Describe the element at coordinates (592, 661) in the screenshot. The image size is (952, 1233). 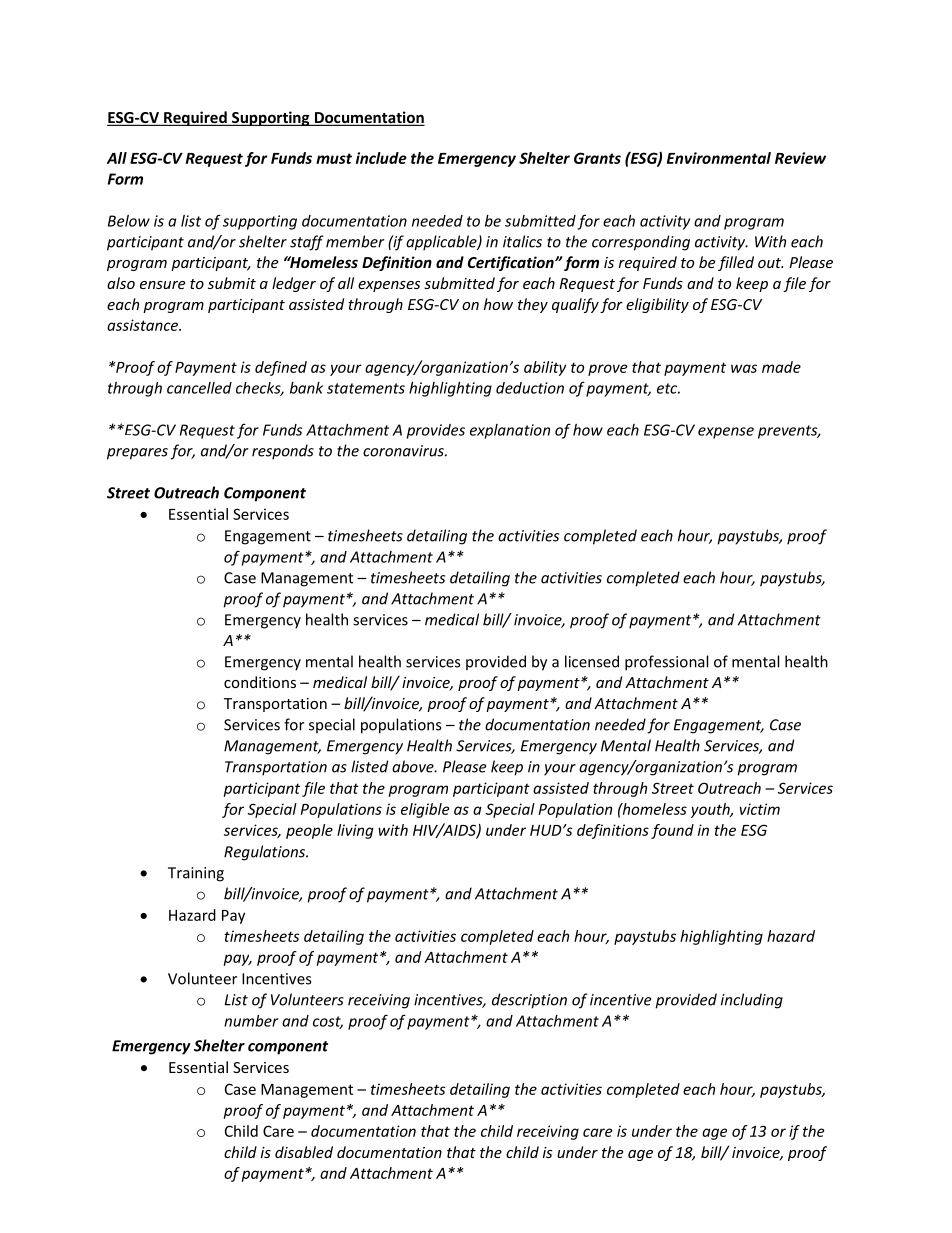
I see `licensed` at that location.
